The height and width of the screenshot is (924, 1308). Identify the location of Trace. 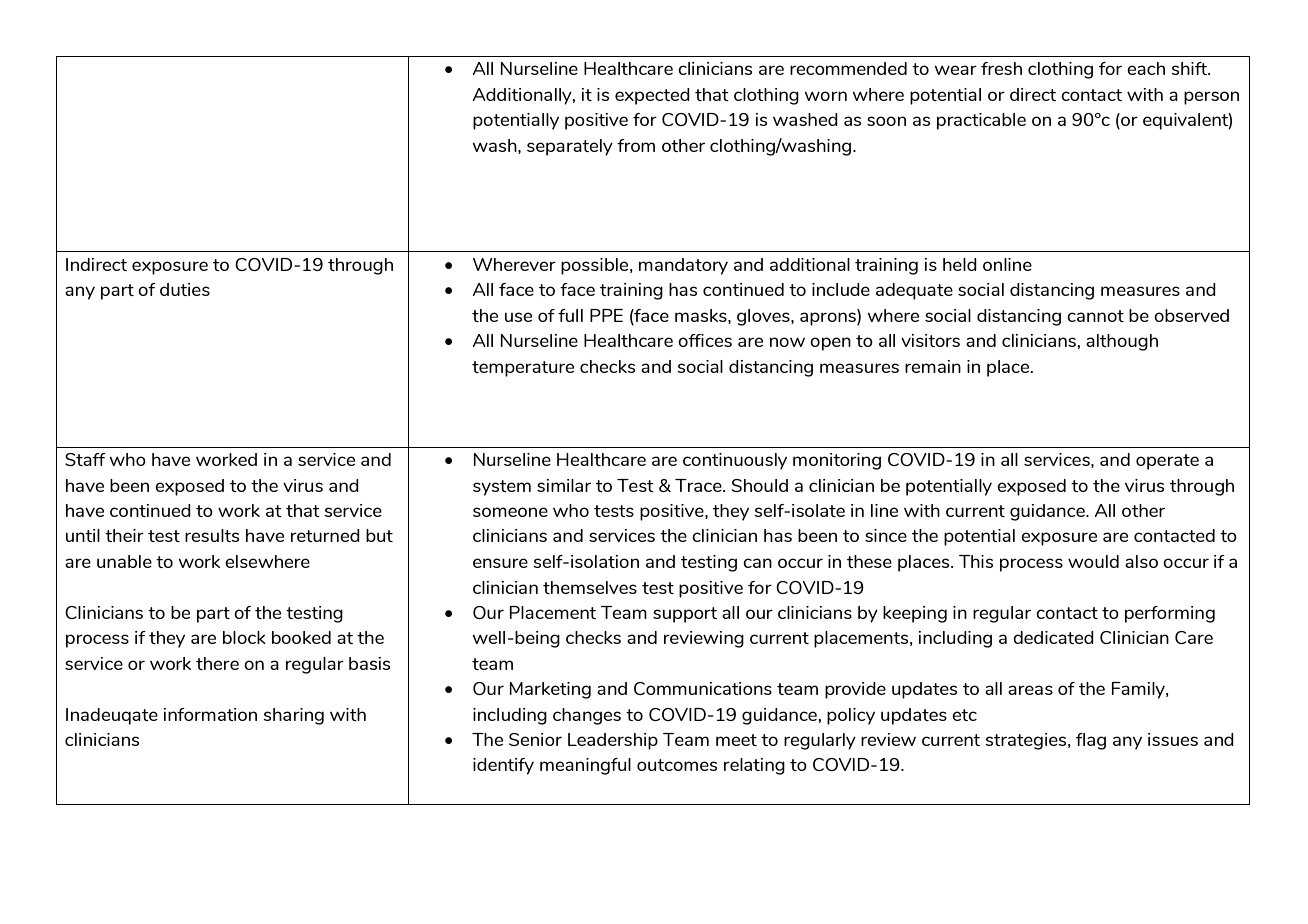
(699, 485).
